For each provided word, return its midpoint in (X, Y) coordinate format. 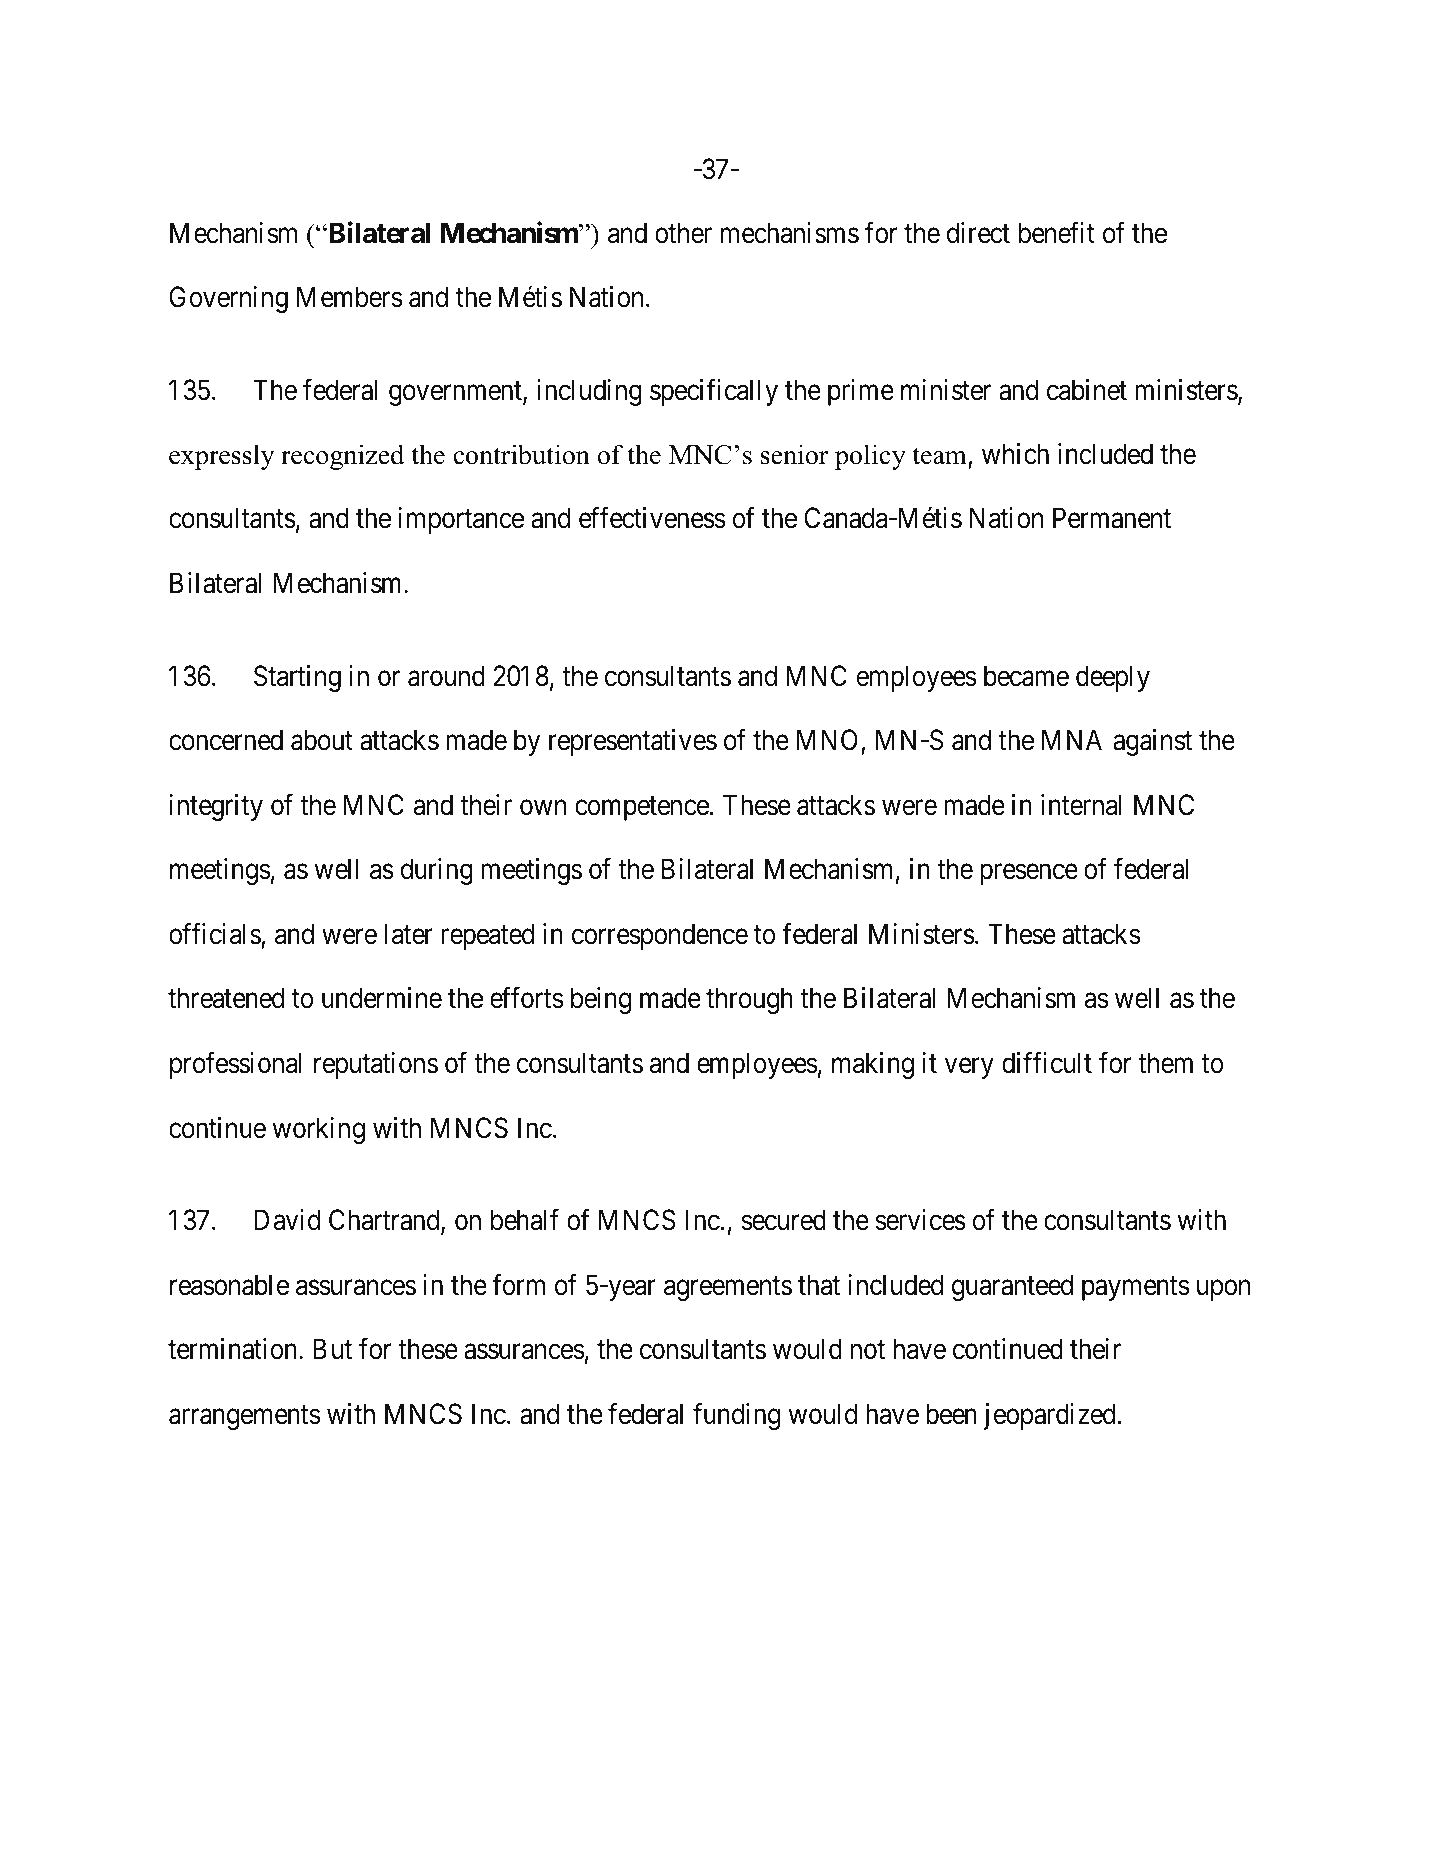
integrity (216, 807)
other (683, 233)
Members (349, 297)
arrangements (244, 1418)
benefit (1057, 232)
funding (736, 1416)
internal (1081, 805)
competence (642, 809)
